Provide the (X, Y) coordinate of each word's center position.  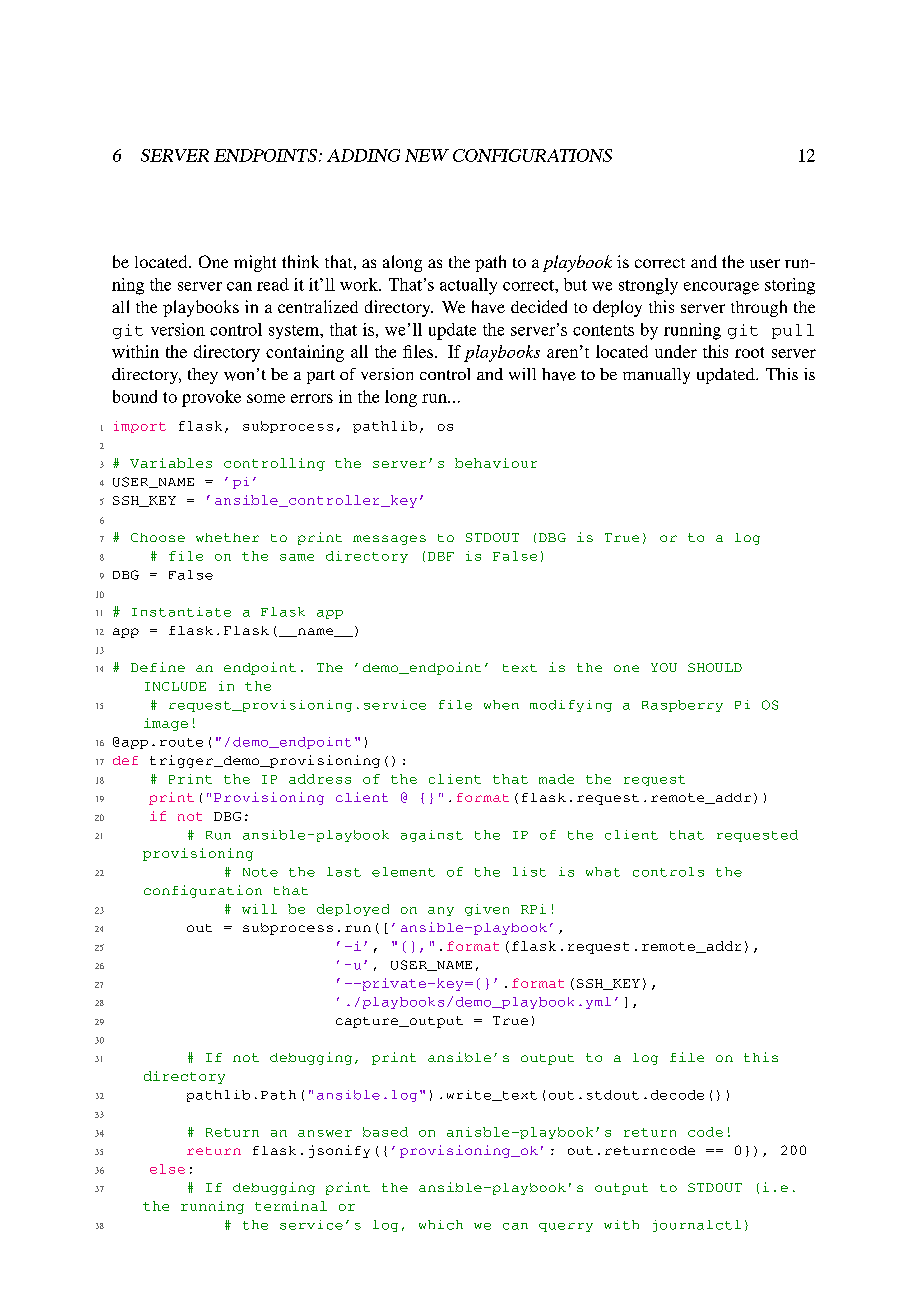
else (167, 1169)
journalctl (697, 1226)
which (441, 1225)
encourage (721, 288)
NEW (427, 155)
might (255, 263)
